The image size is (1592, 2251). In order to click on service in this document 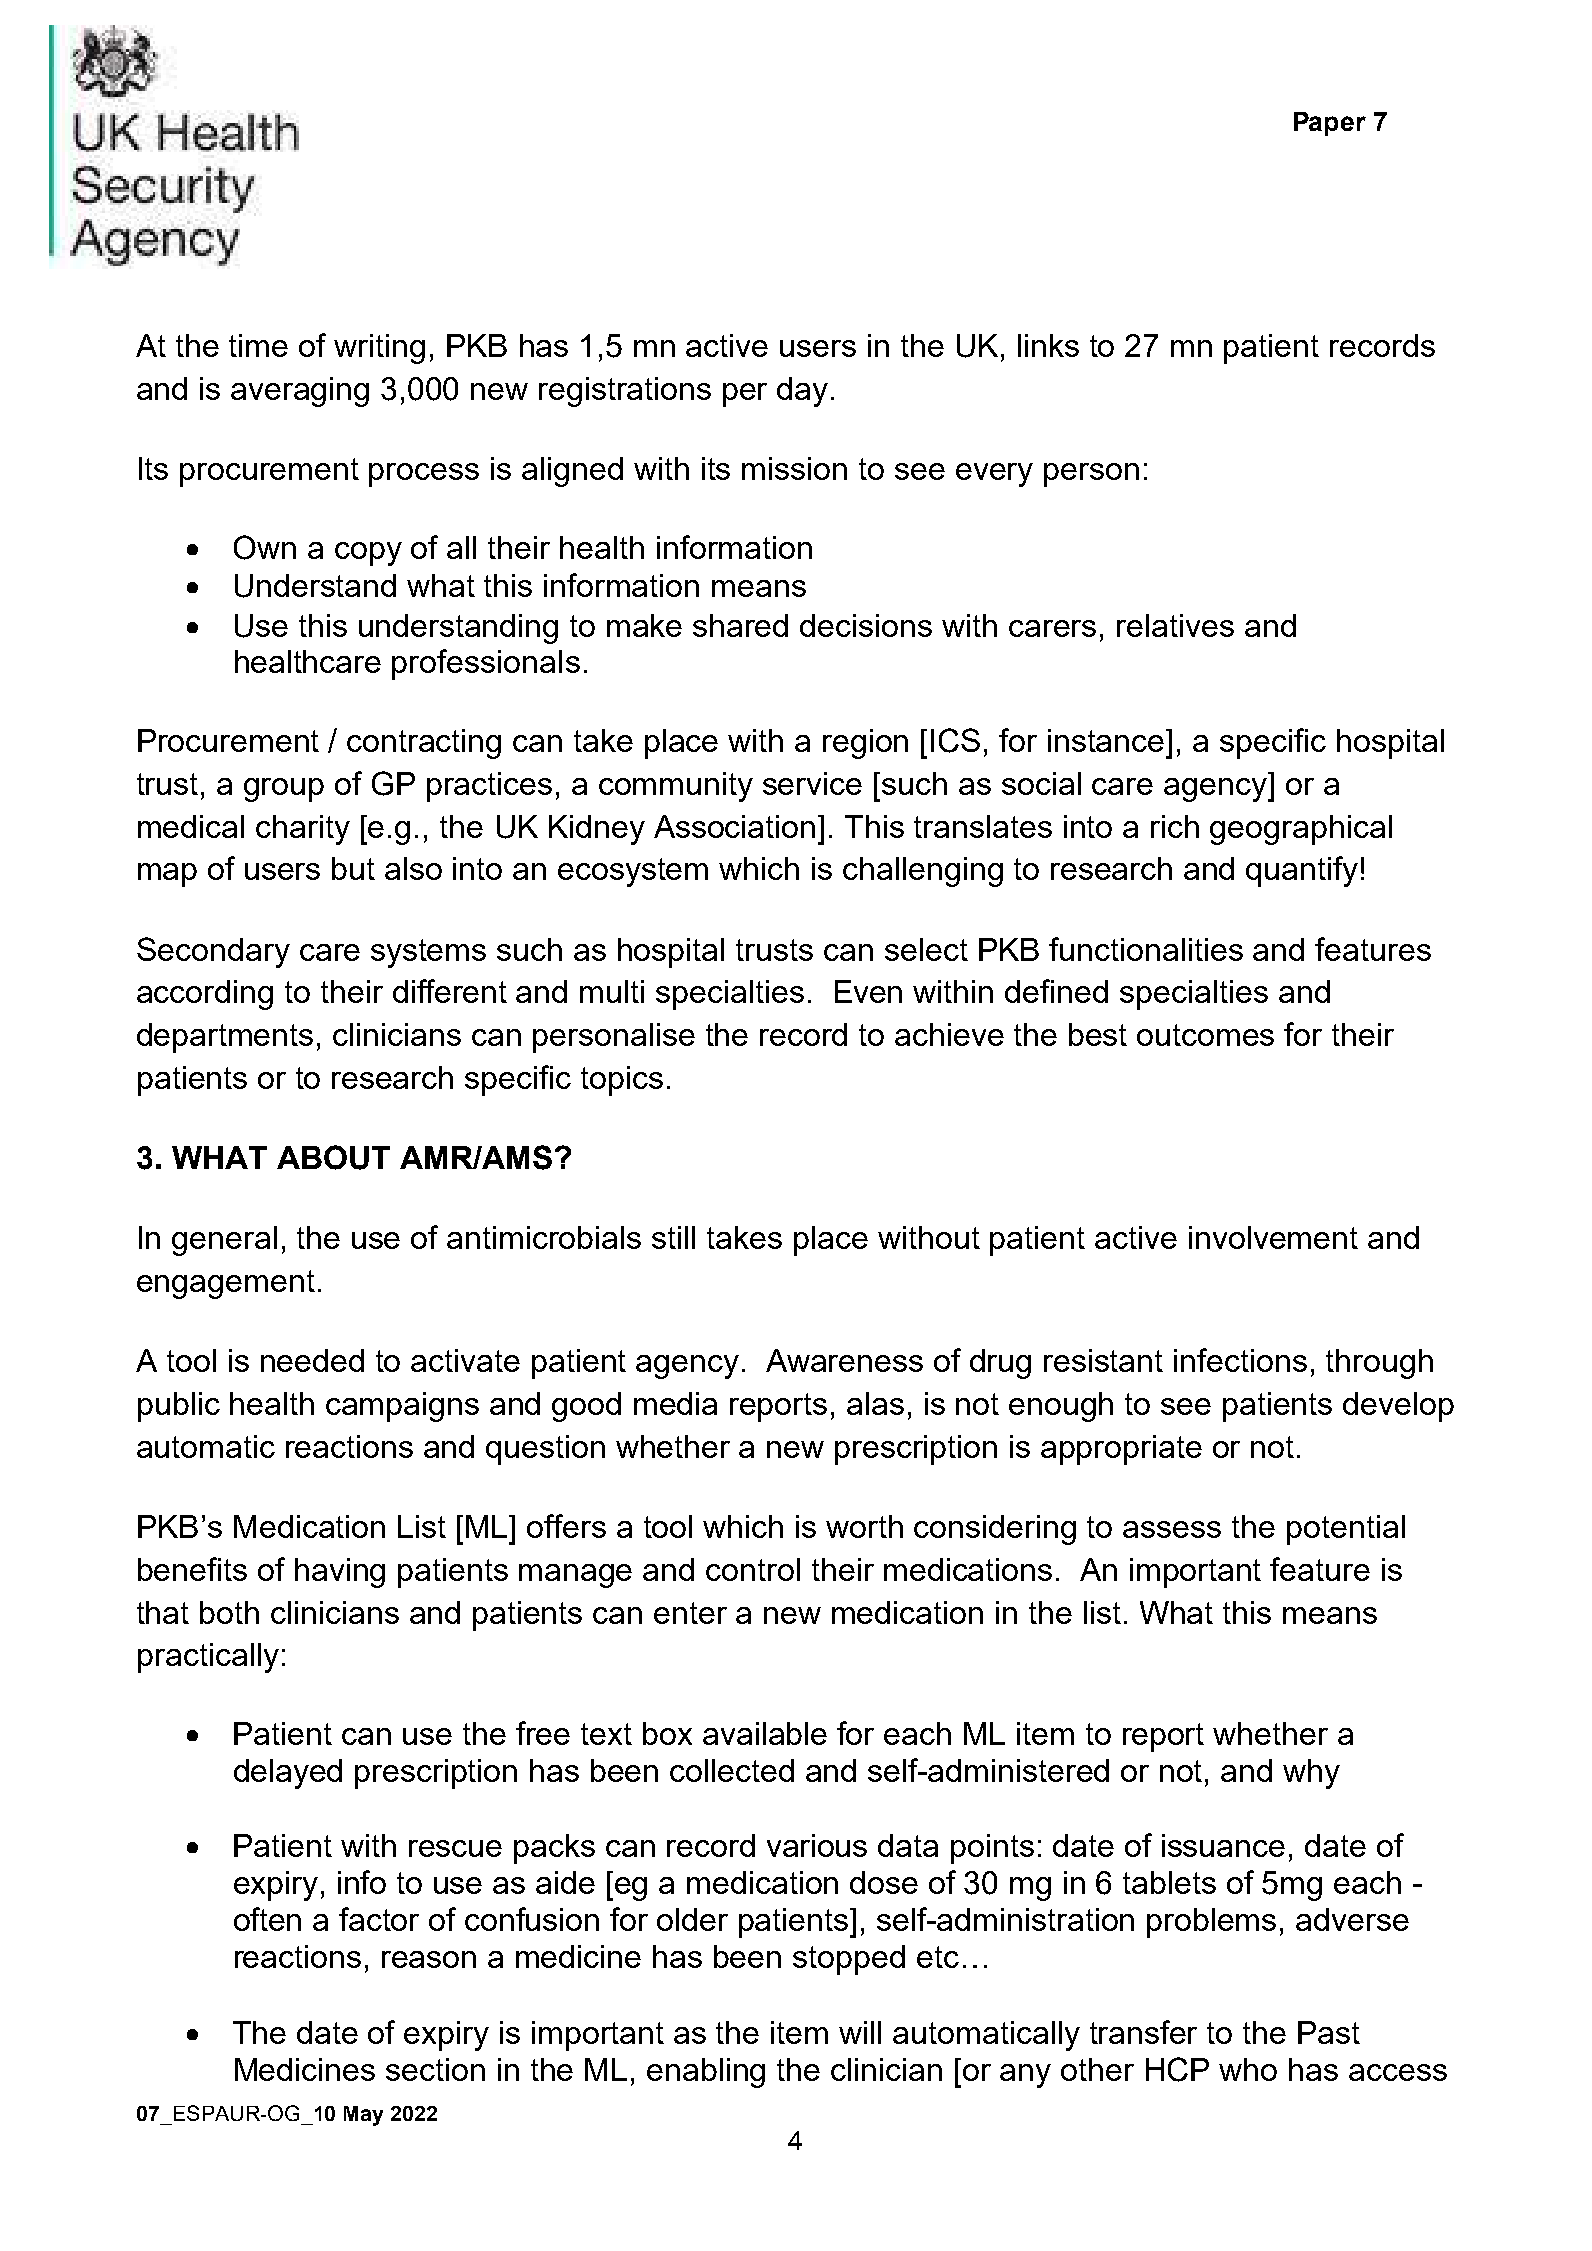, I will do `click(812, 783)`.
